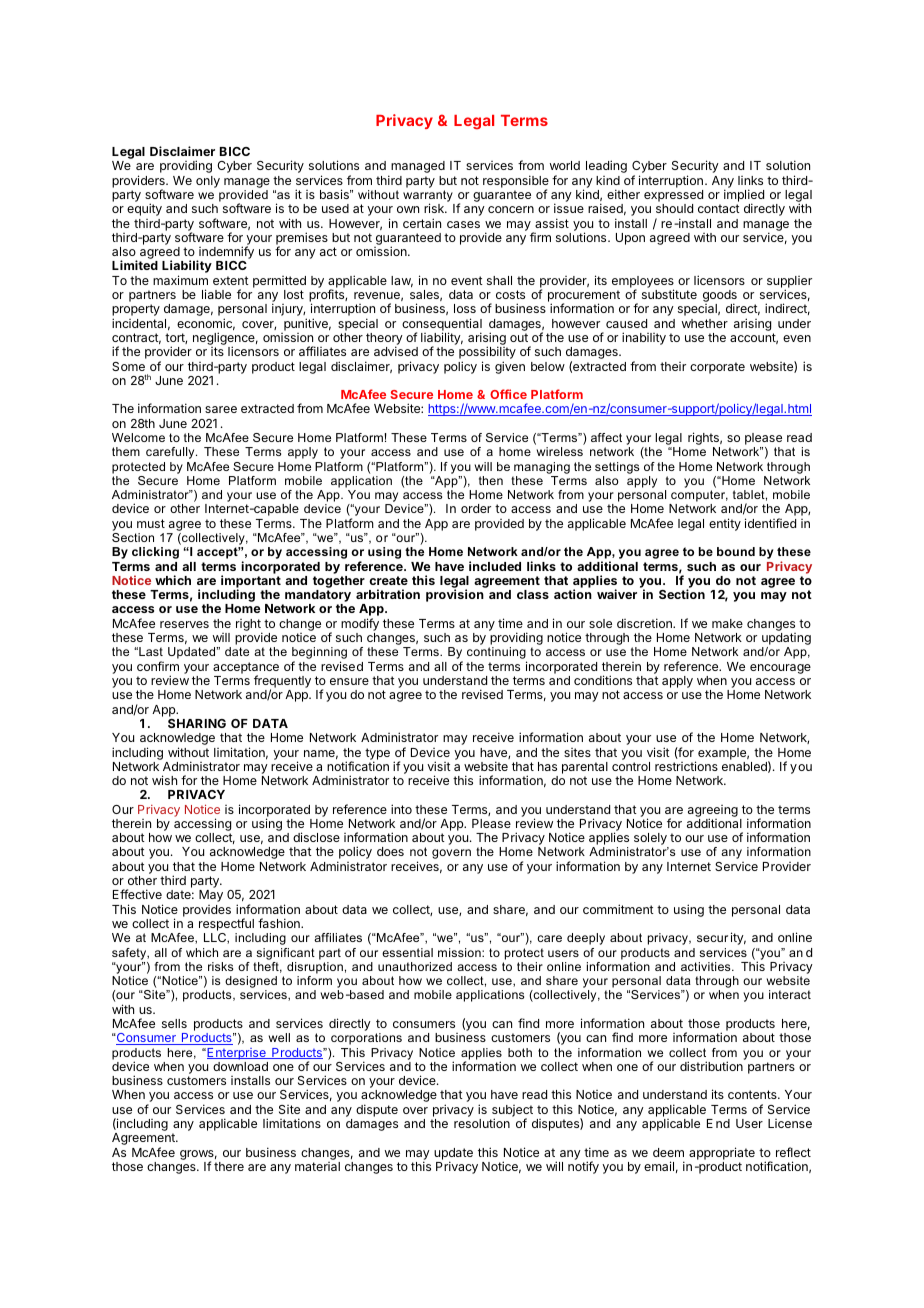  I want to click on respectful, so click(226, 926).
